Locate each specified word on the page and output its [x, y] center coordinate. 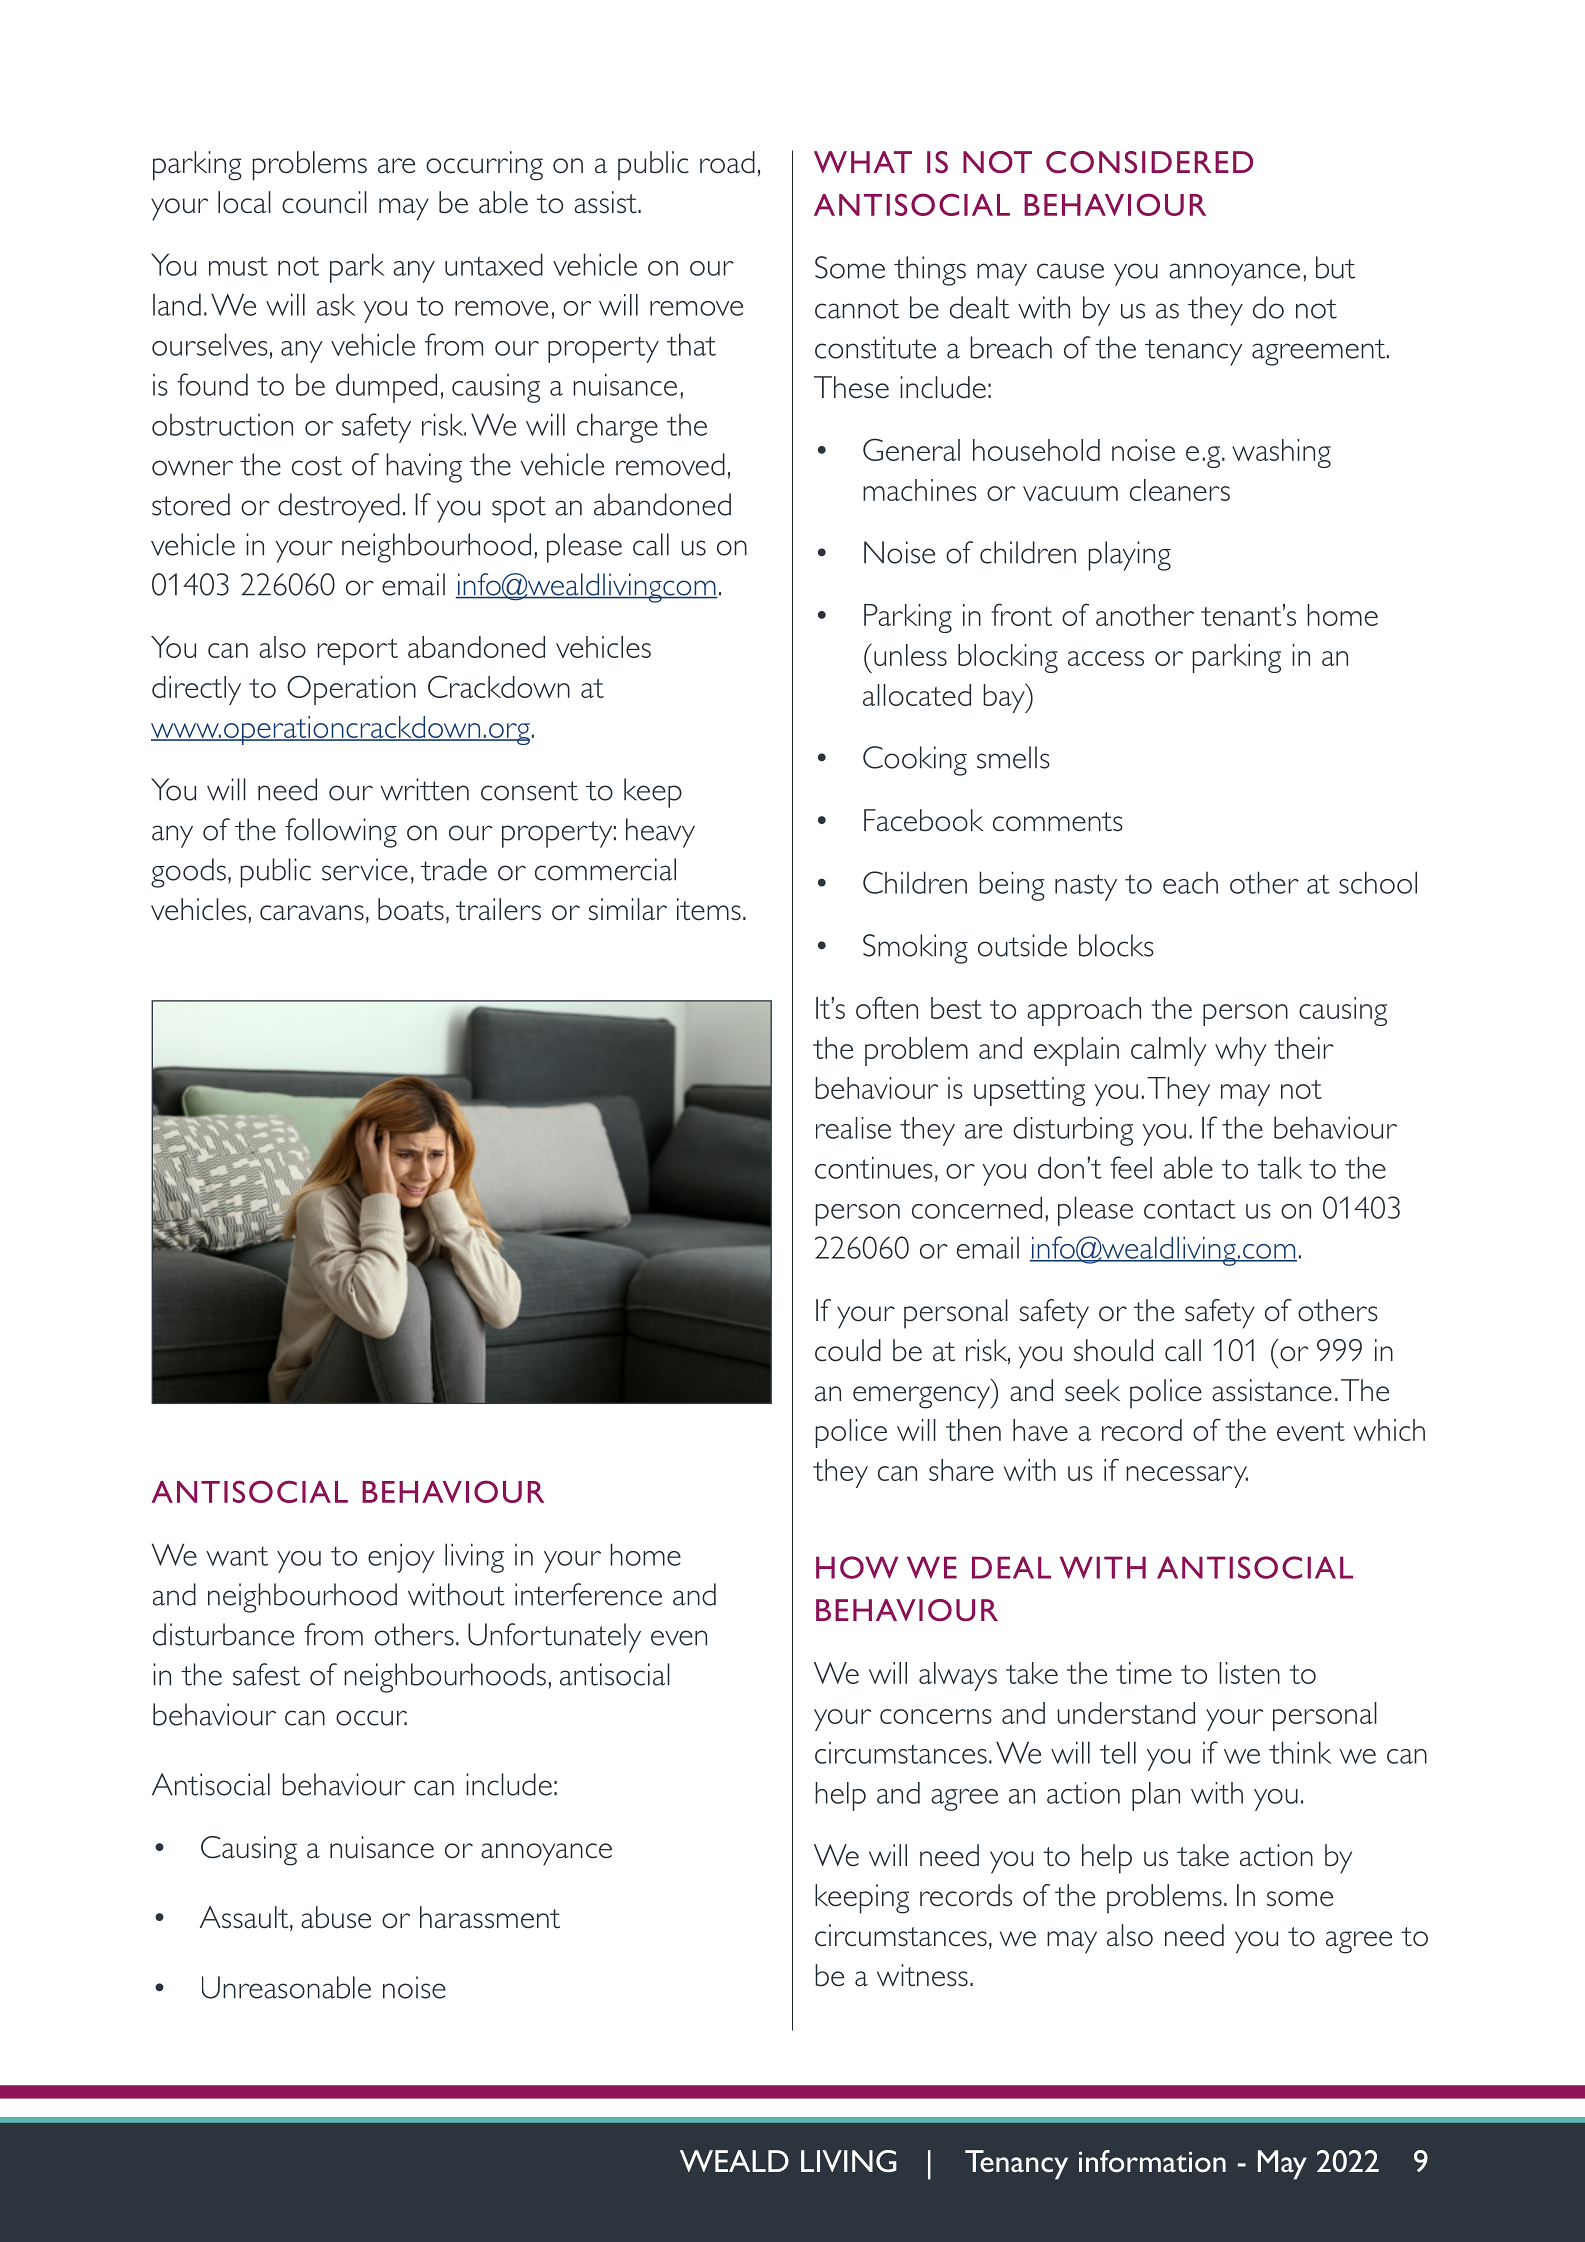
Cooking [915, 761]
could [848, 1350]
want [237, 1556]
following [341, 833]
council [324, 202]
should [1113, 1350]
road [727, 162]
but [1335, 267]
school [1378, 882]
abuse [336, 1917]
